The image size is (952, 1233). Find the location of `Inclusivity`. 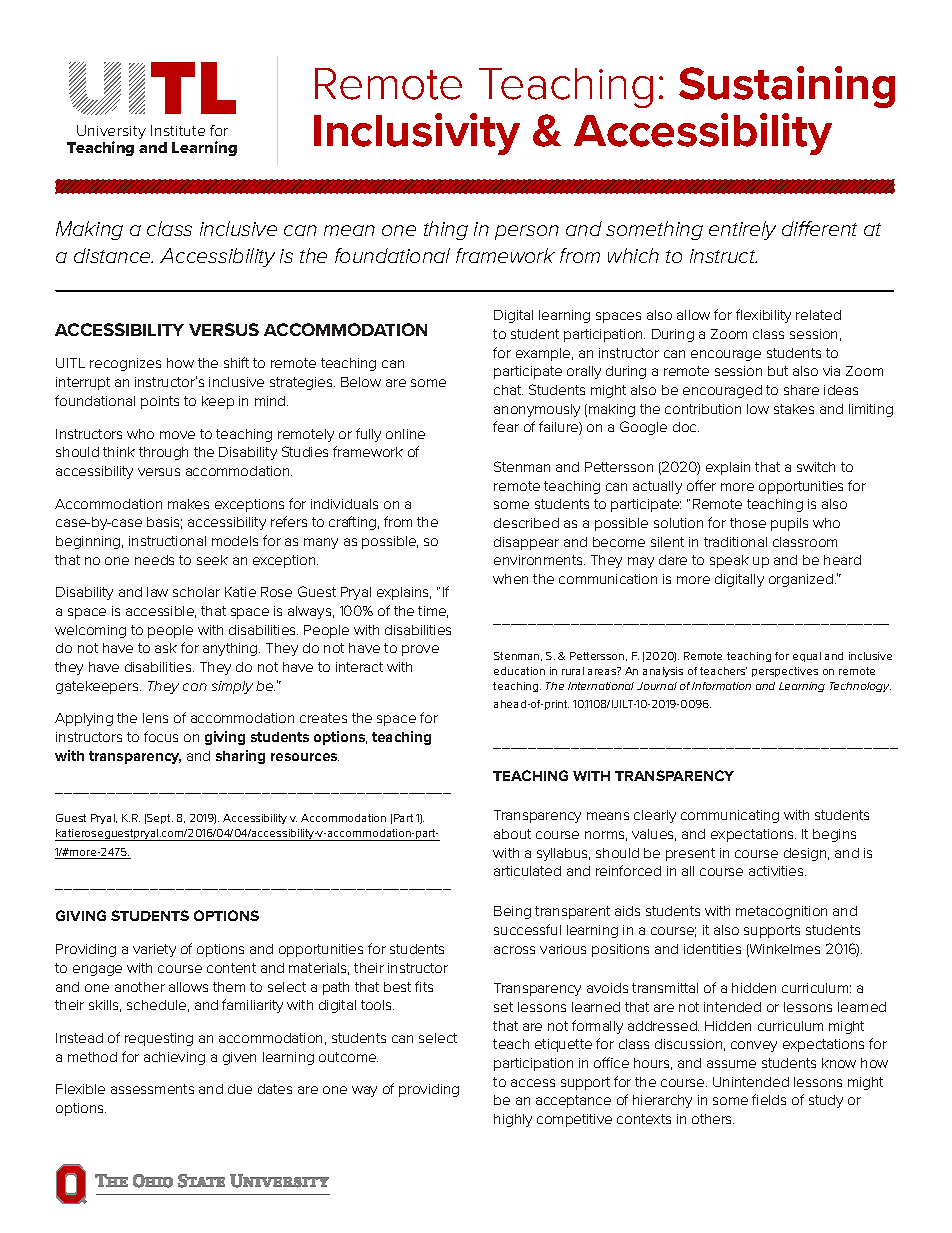

Inclusivity is located at coordinates (417, 134).
